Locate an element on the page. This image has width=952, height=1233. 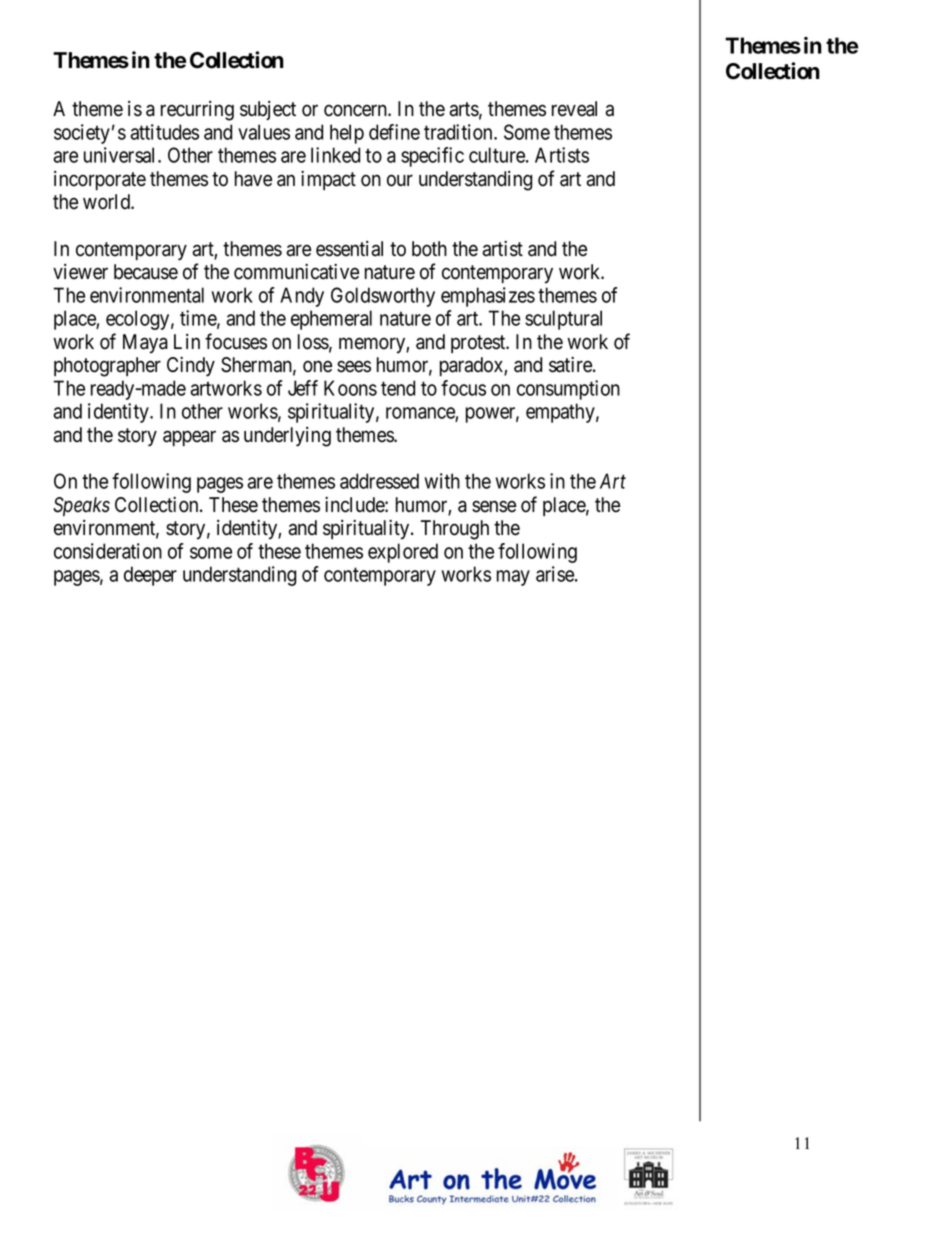
communicative is located at coordinates (296, 272).
